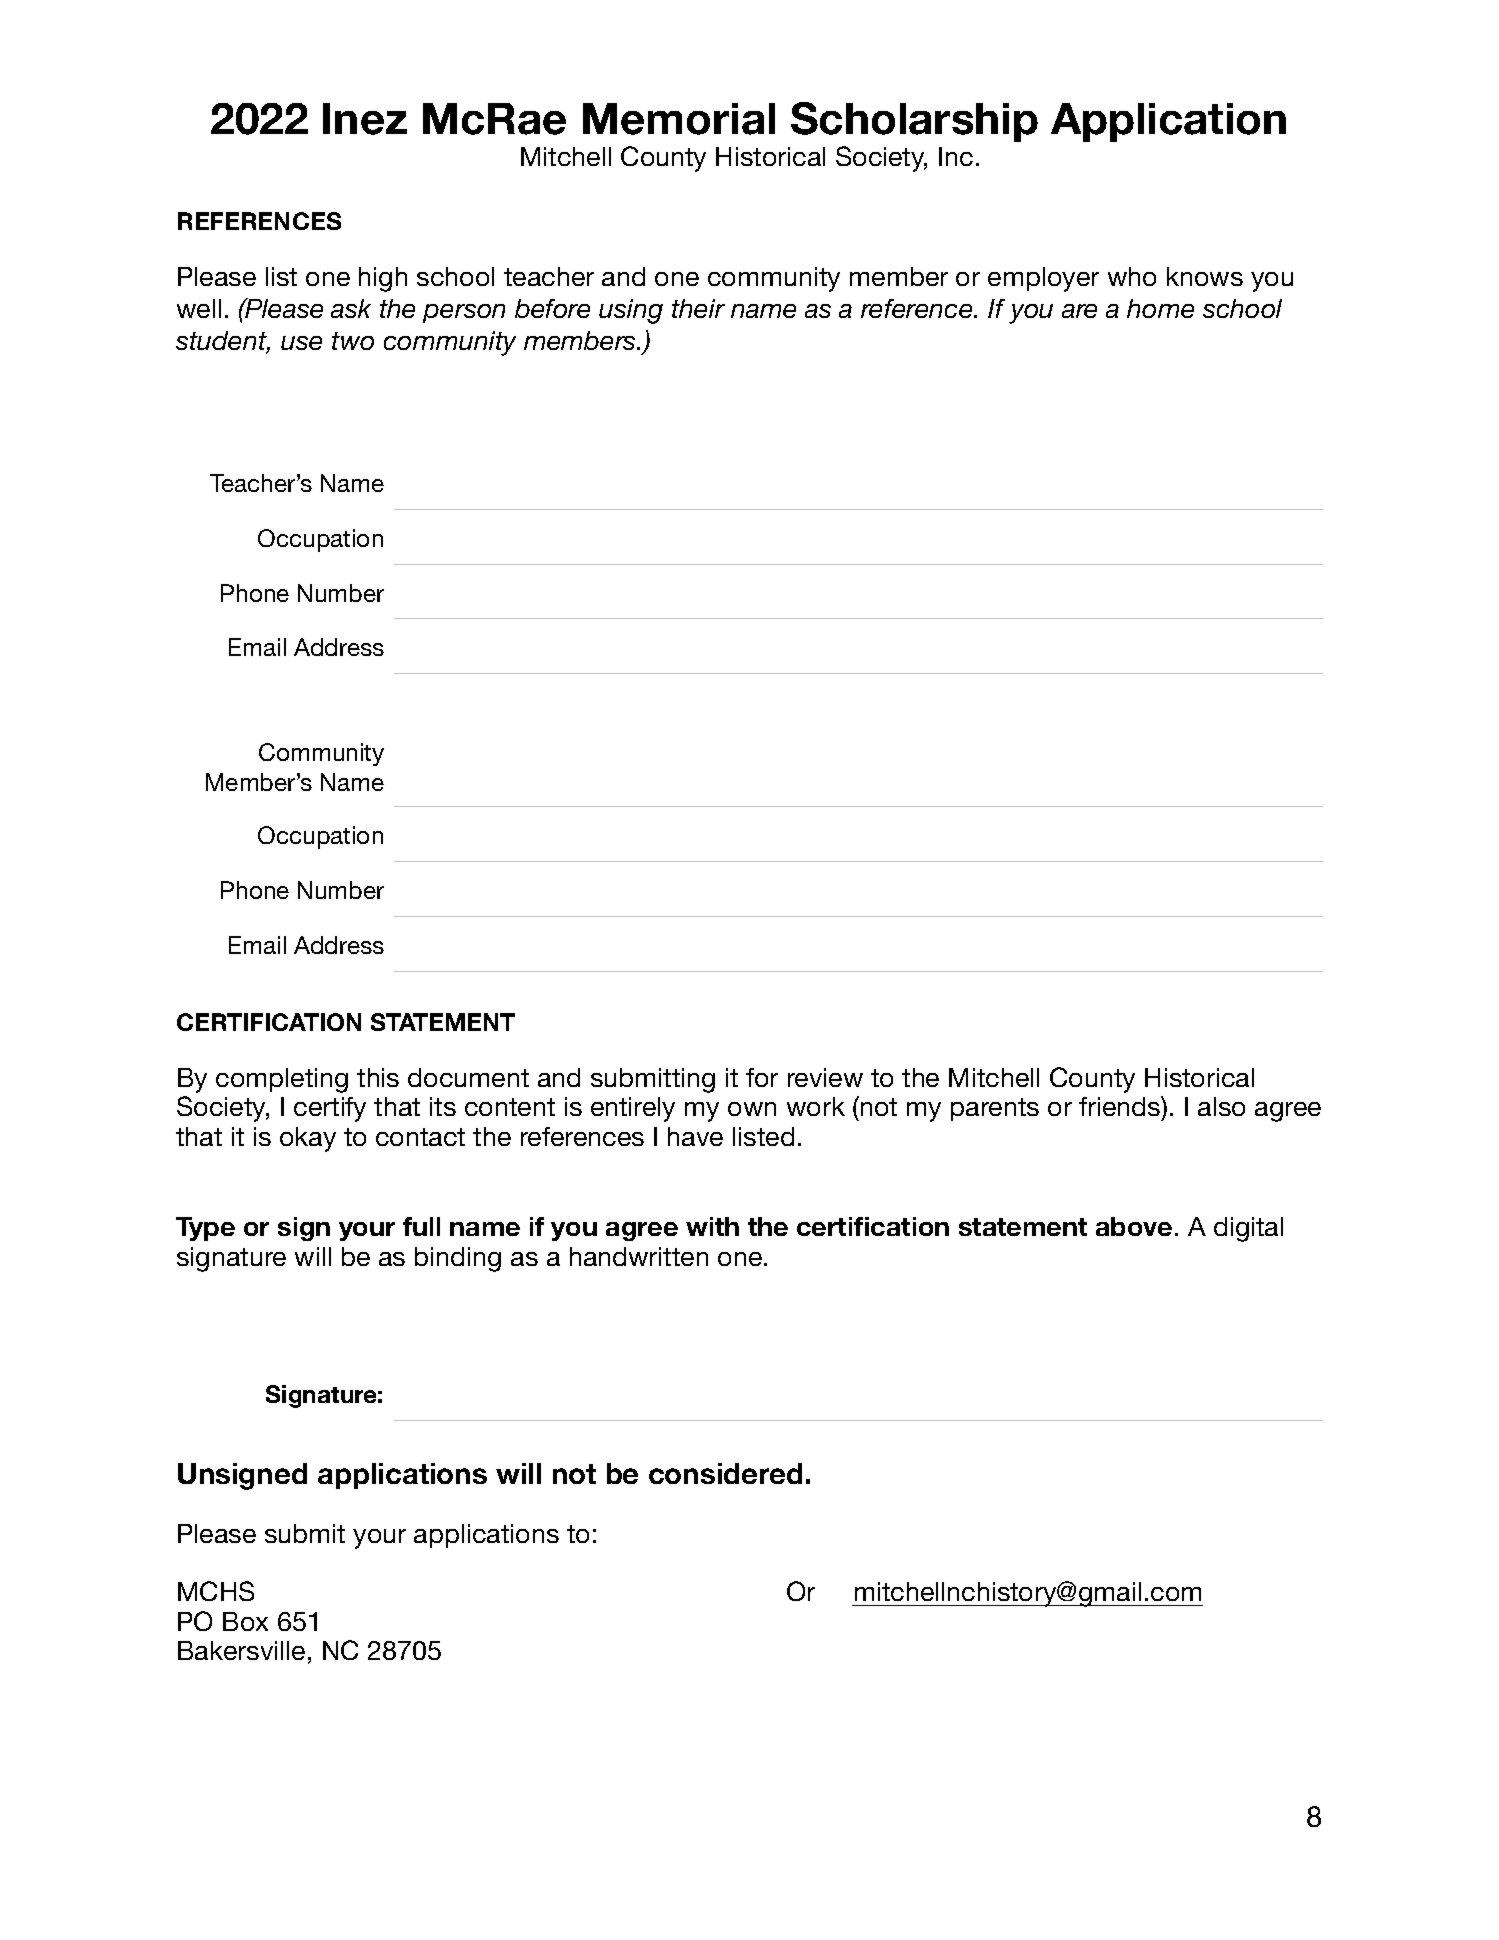 This page has height=1940, width=1499. Describe the element at coordinates (1221, 1106) in the page. I see `also` at that location.
